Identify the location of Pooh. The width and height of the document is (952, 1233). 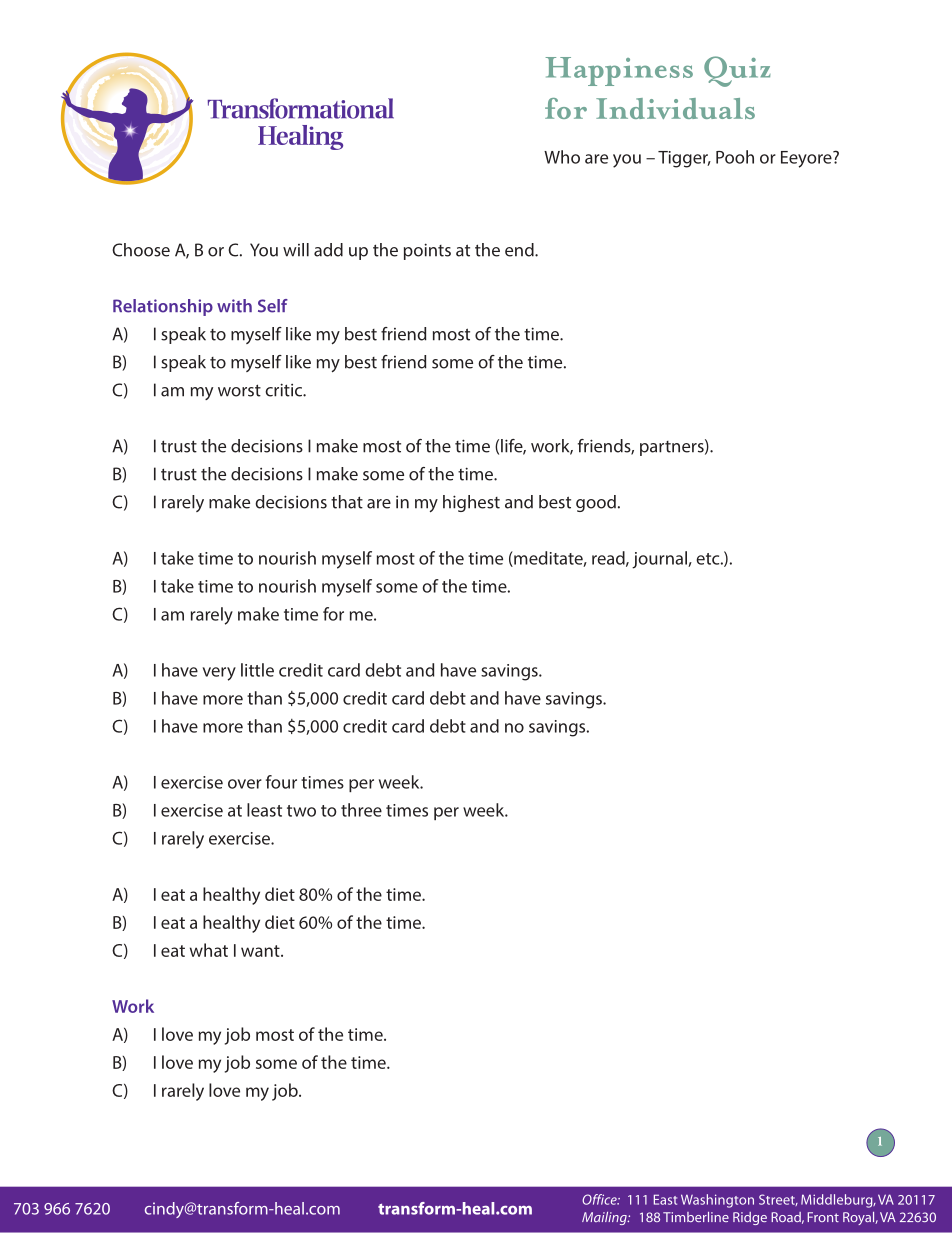
(735, 157).
